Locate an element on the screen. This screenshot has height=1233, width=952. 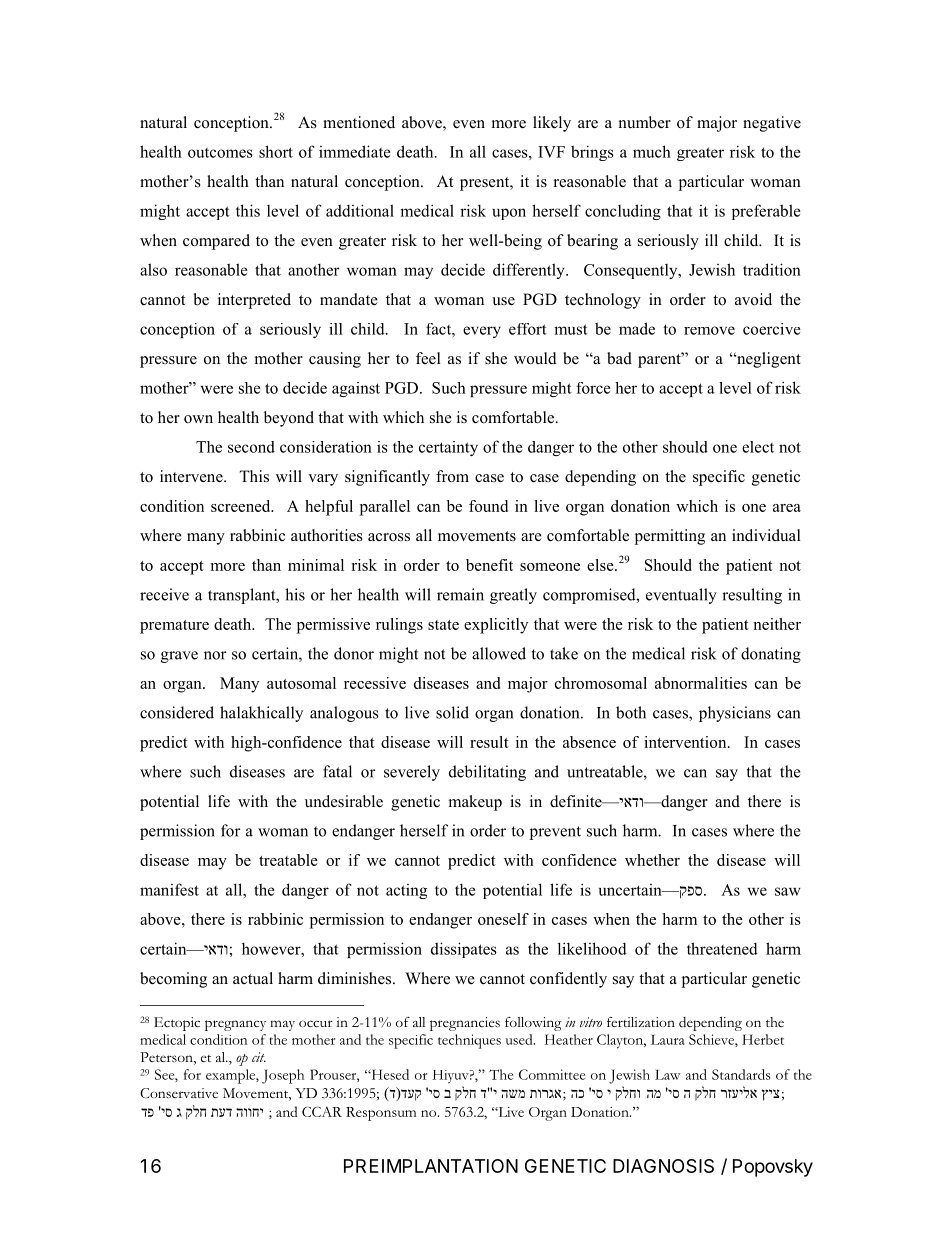
Conservative is located at coordinates (179, 1093).
